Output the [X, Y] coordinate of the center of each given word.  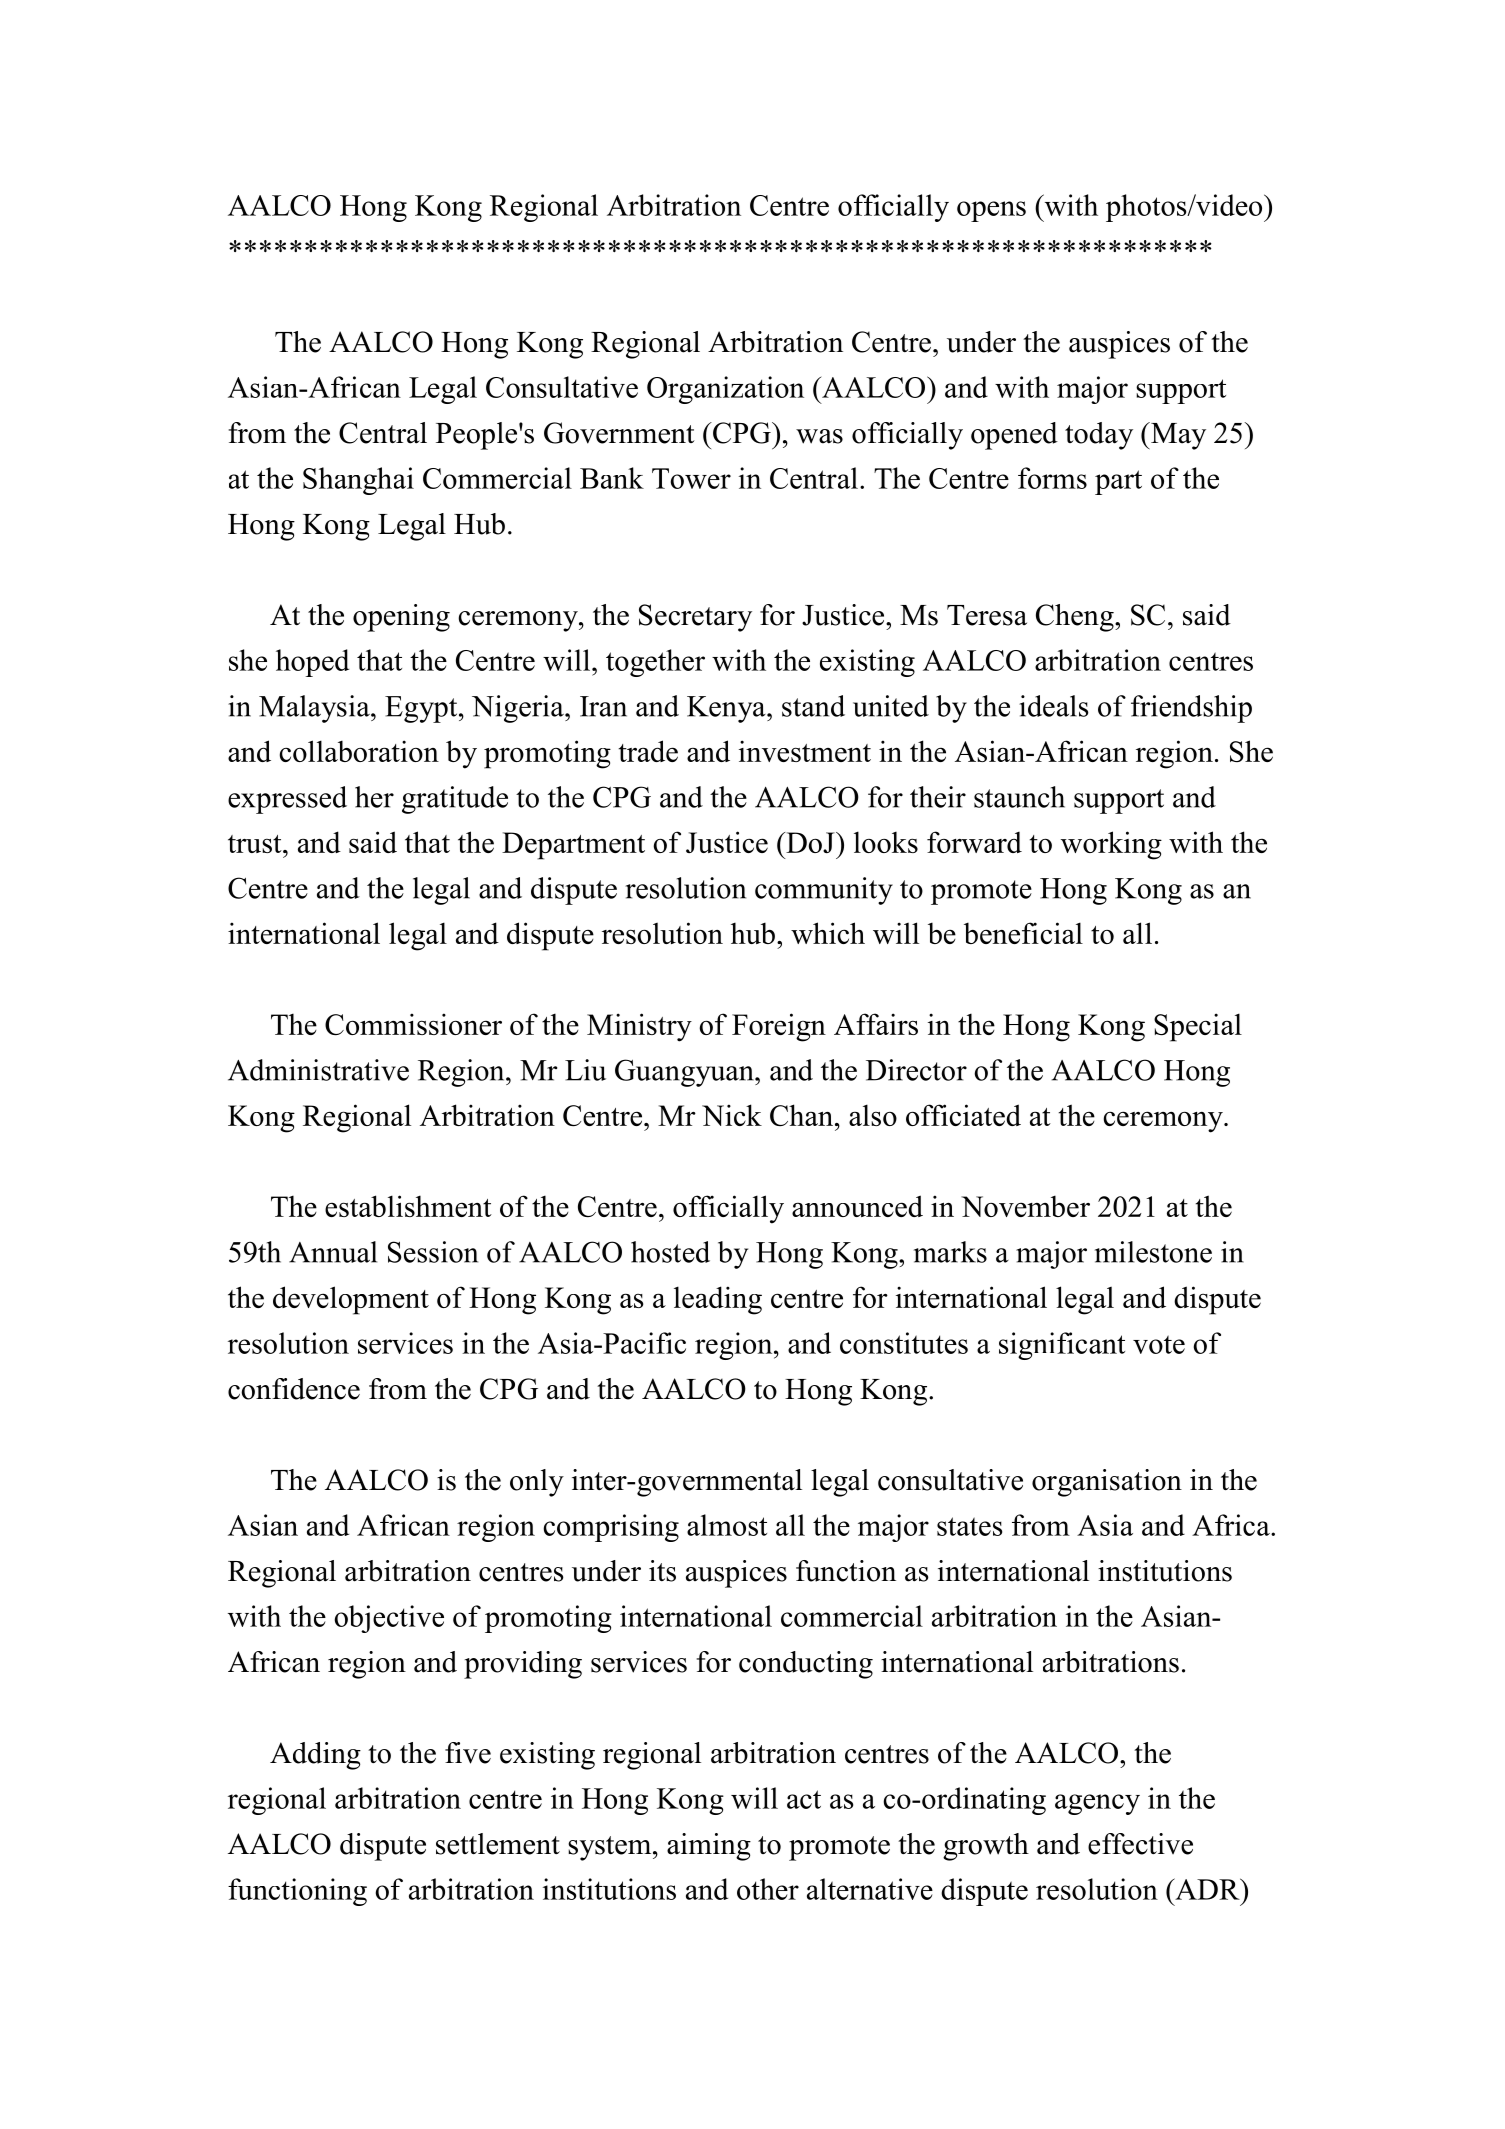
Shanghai [358, 481]
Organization [725, 390]
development [351, 1300]
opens [991, 211]
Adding [315, 1756]
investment [805, 751]
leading [718, 1300]
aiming [709, 1847]
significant [1062, 1346]
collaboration [359, 751]
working [1111, 845]
